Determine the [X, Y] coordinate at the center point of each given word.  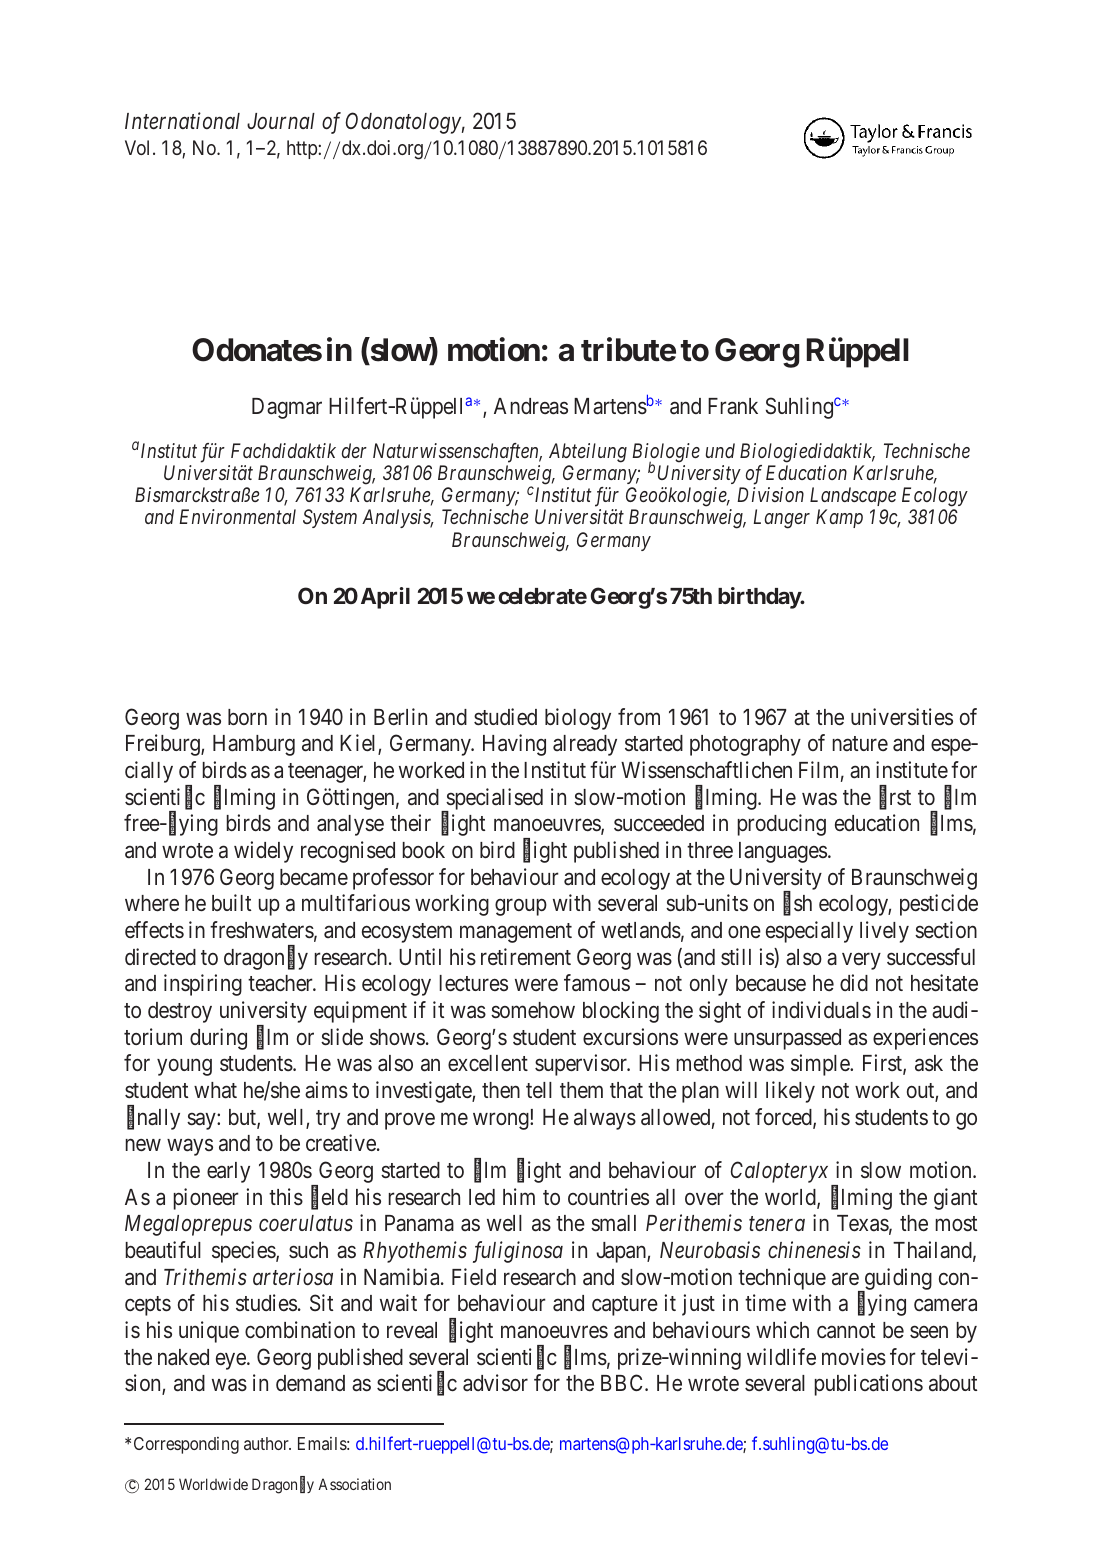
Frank [733, 406]
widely [263, 852]
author [267, 1443]
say [202, 1121]
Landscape [853, 496]
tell [539, 1090]
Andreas [531, 406]
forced [784, 1118]
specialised [493, 800]
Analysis [397, 518]
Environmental [237, 516]
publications [869, 1385]
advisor [495, 1382]
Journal [281, 121]
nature [860, 744]
